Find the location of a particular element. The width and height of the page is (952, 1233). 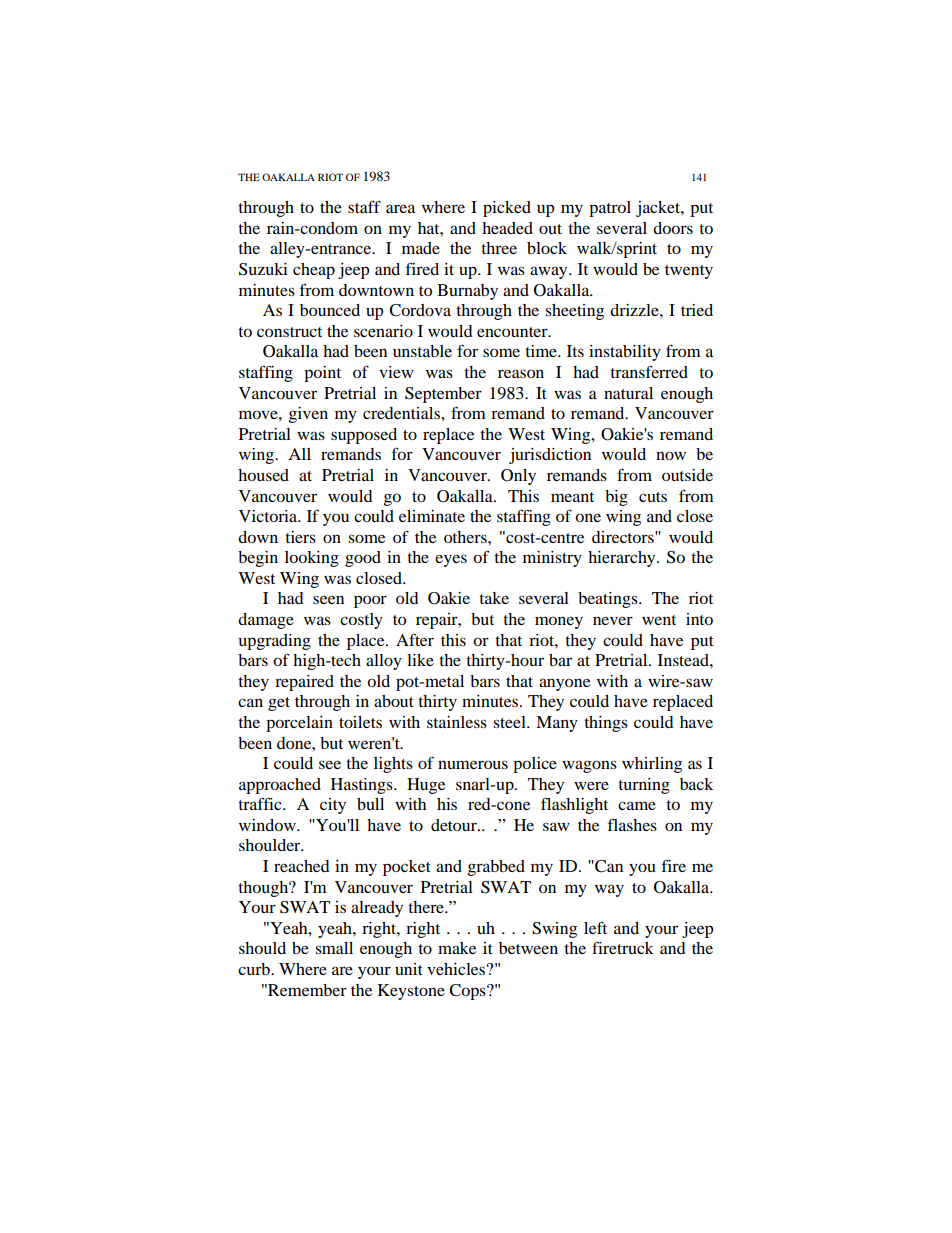

small is located at coordinates (334, 948).
